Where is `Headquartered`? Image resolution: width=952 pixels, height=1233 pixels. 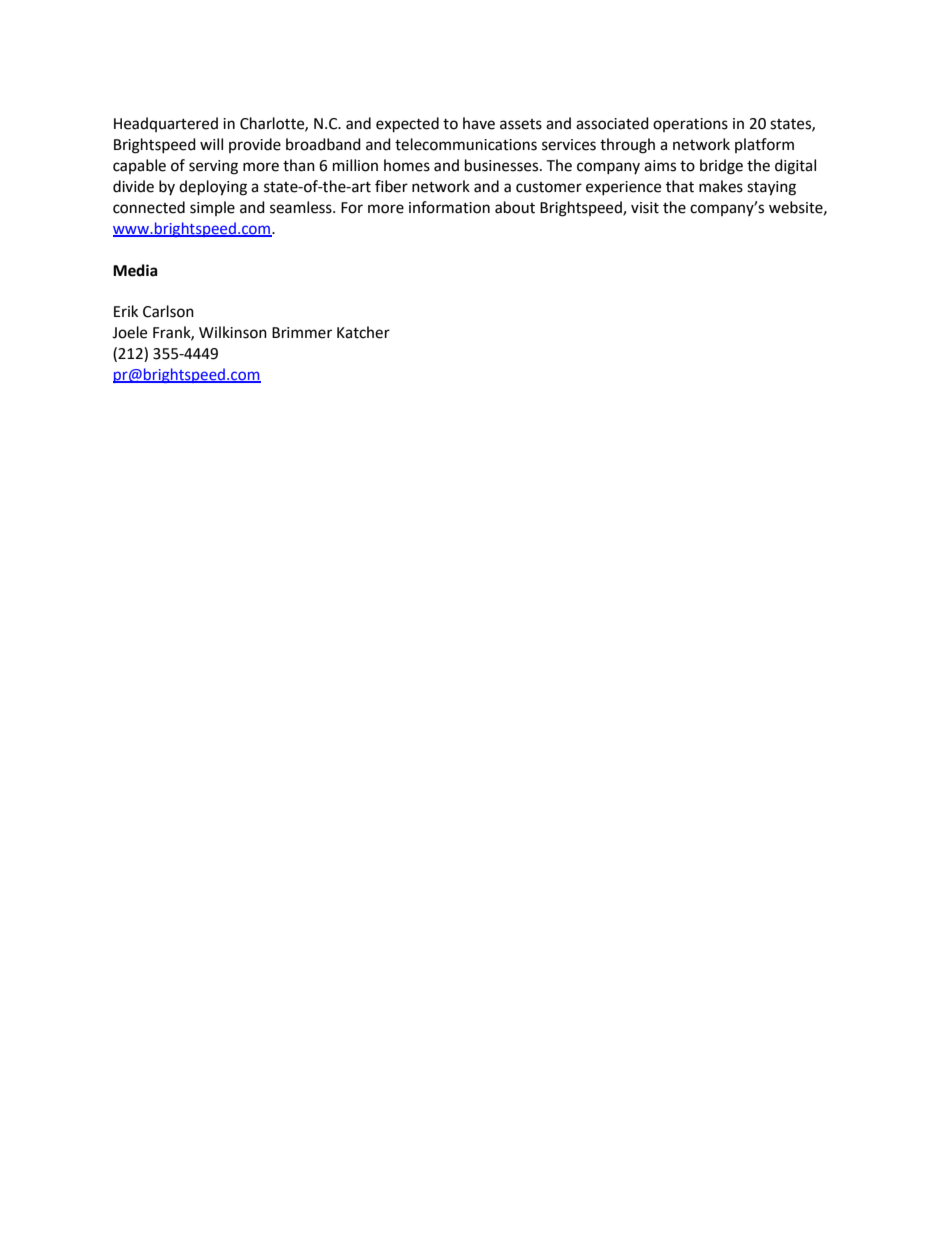
Headquartered is located at coordinates (166, 124).
